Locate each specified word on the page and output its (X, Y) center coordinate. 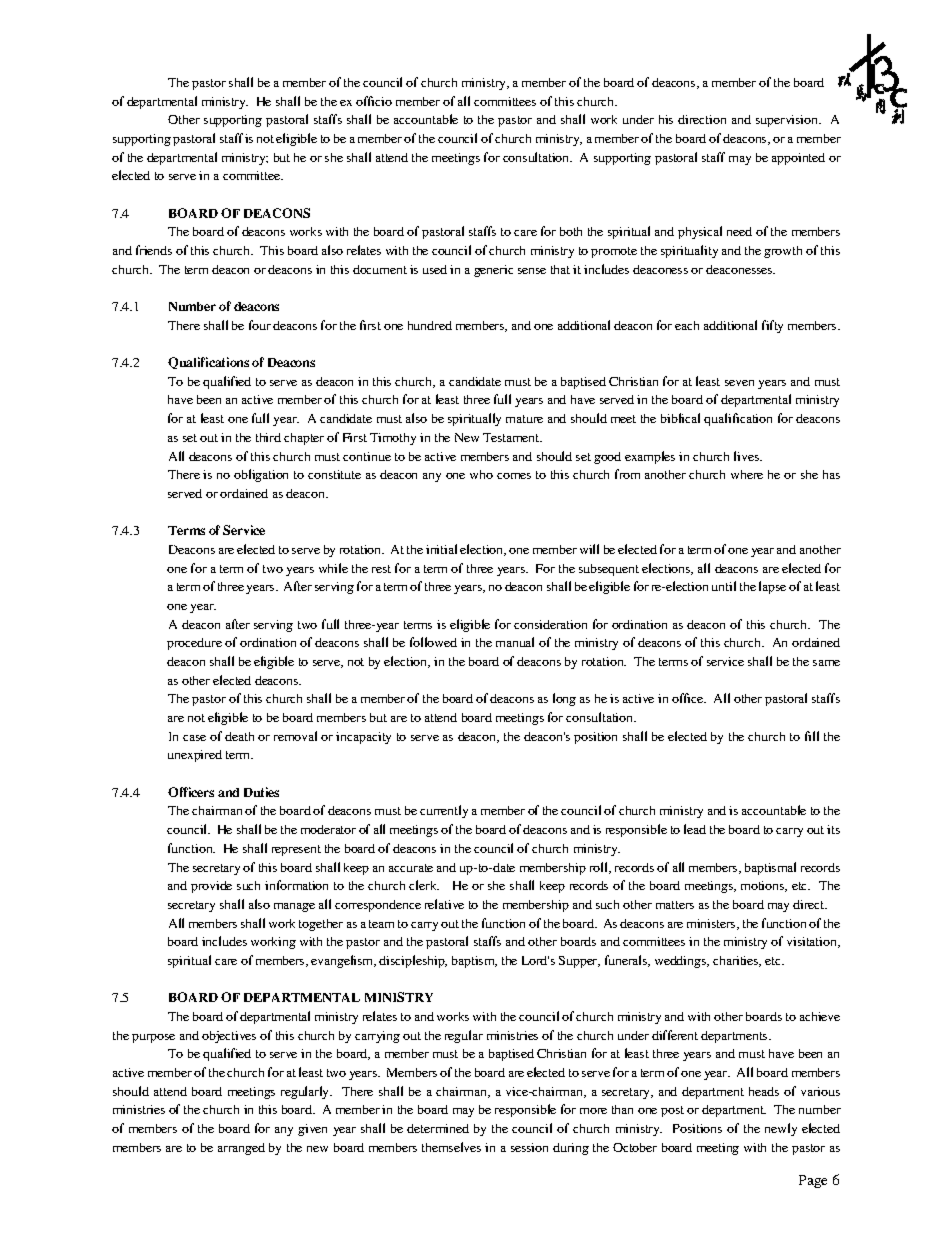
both (571, 231)
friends (154, 250)
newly (781, 1129)
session (529, 1147)
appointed (798, 159)
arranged (241, 1149)
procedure (194, 644)
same (826, 663)
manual (515, 642)
